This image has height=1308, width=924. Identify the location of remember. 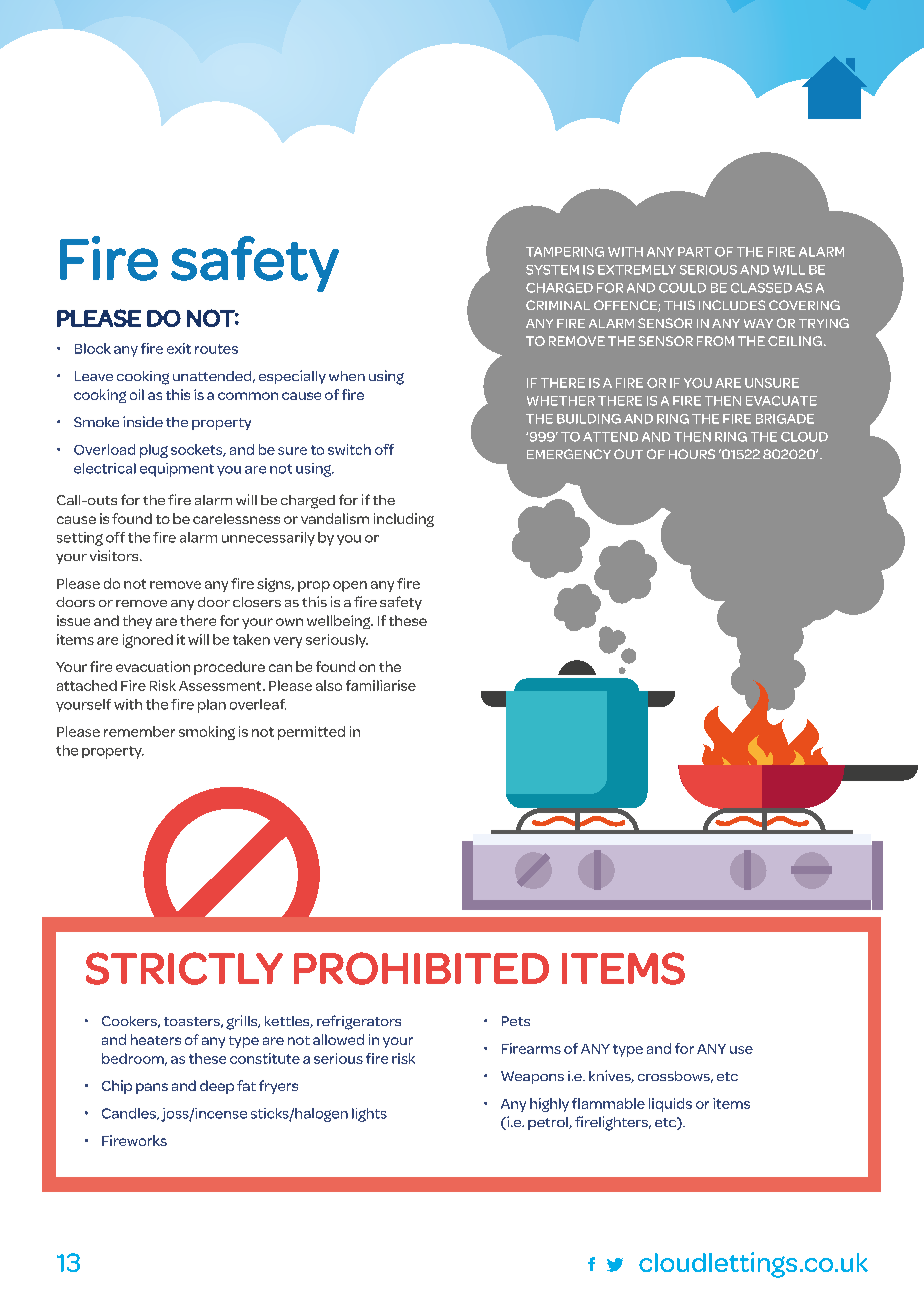
(139, 731).
